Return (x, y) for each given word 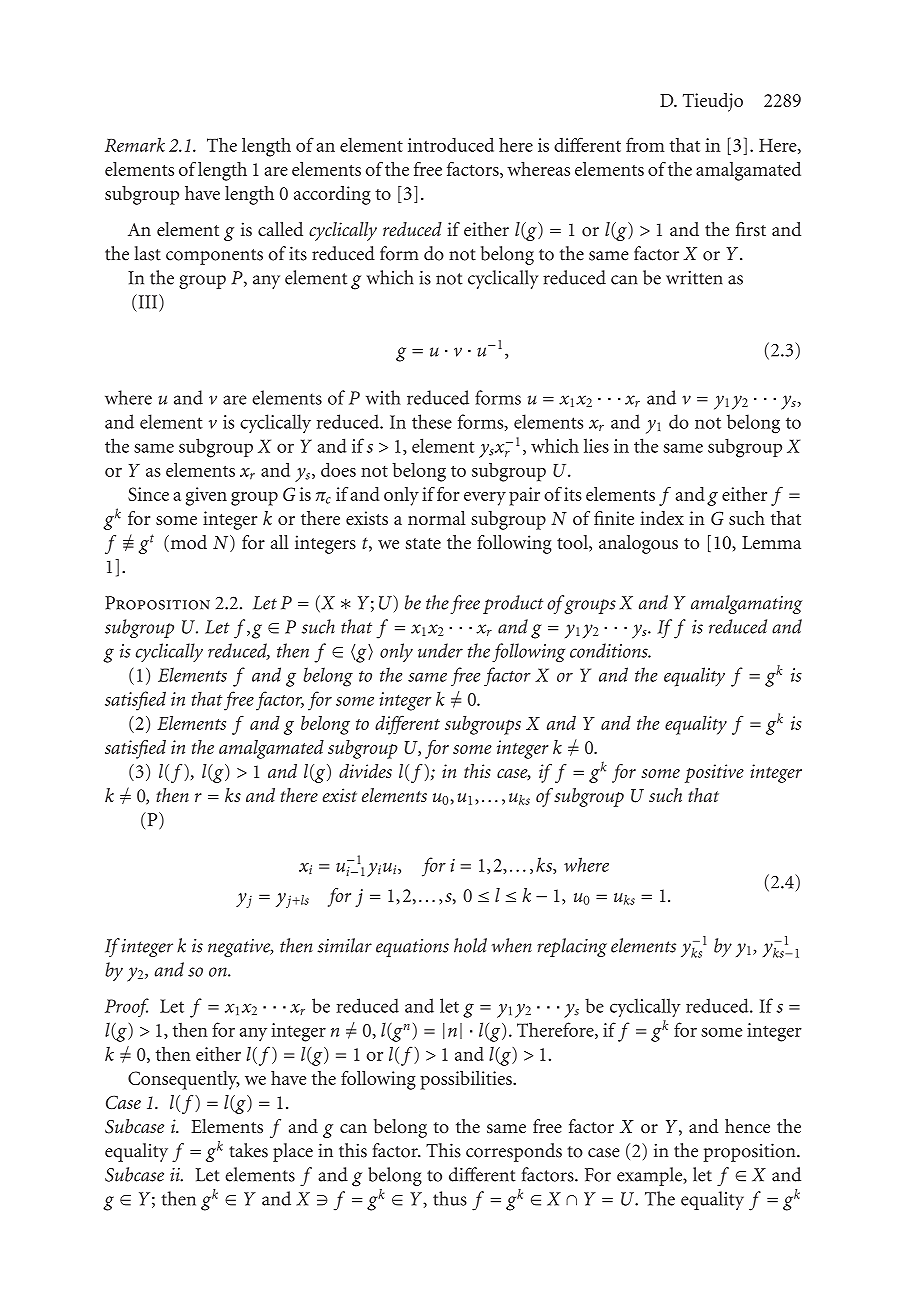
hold (470, 945)
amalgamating (746, 604)
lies (596, 445)
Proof (127, 1007)
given (206, 496)
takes (248, 1150)
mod (187, 543)
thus (450, 1198)
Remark (135, 144)
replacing (572, 947)
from (645, 144)
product (513, 604)
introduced (451, 144)
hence (747, 1126)
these (432, 421)
